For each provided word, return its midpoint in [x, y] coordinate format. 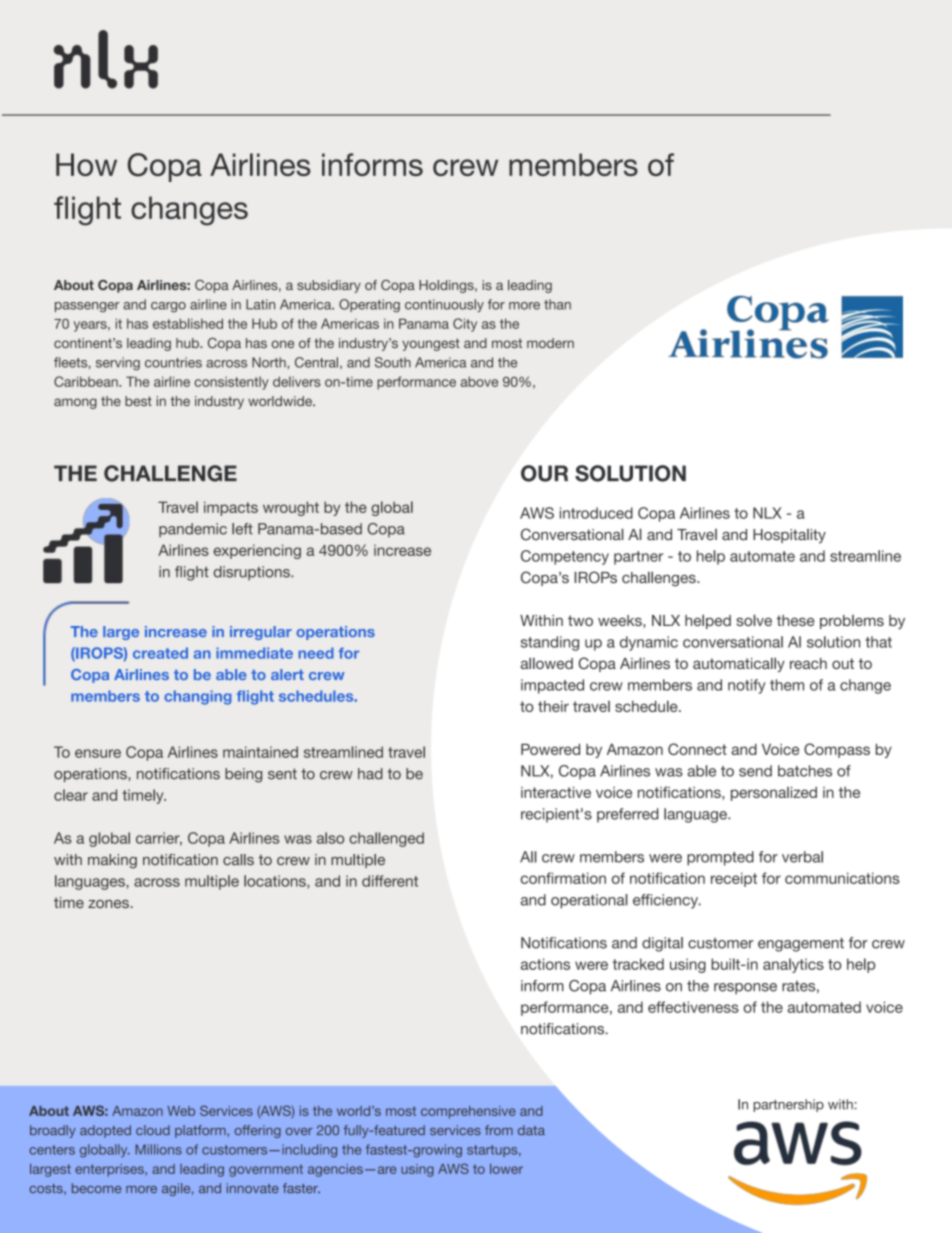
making [112, 861]
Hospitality [789, 536]
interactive [556, 792]
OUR [544, 473]
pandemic [193, 530]
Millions [159, 1149]
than [557, 304]
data [531, 1130]
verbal [802, 857]
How [86, 164]
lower [506, 1169]
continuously [444, 305]
